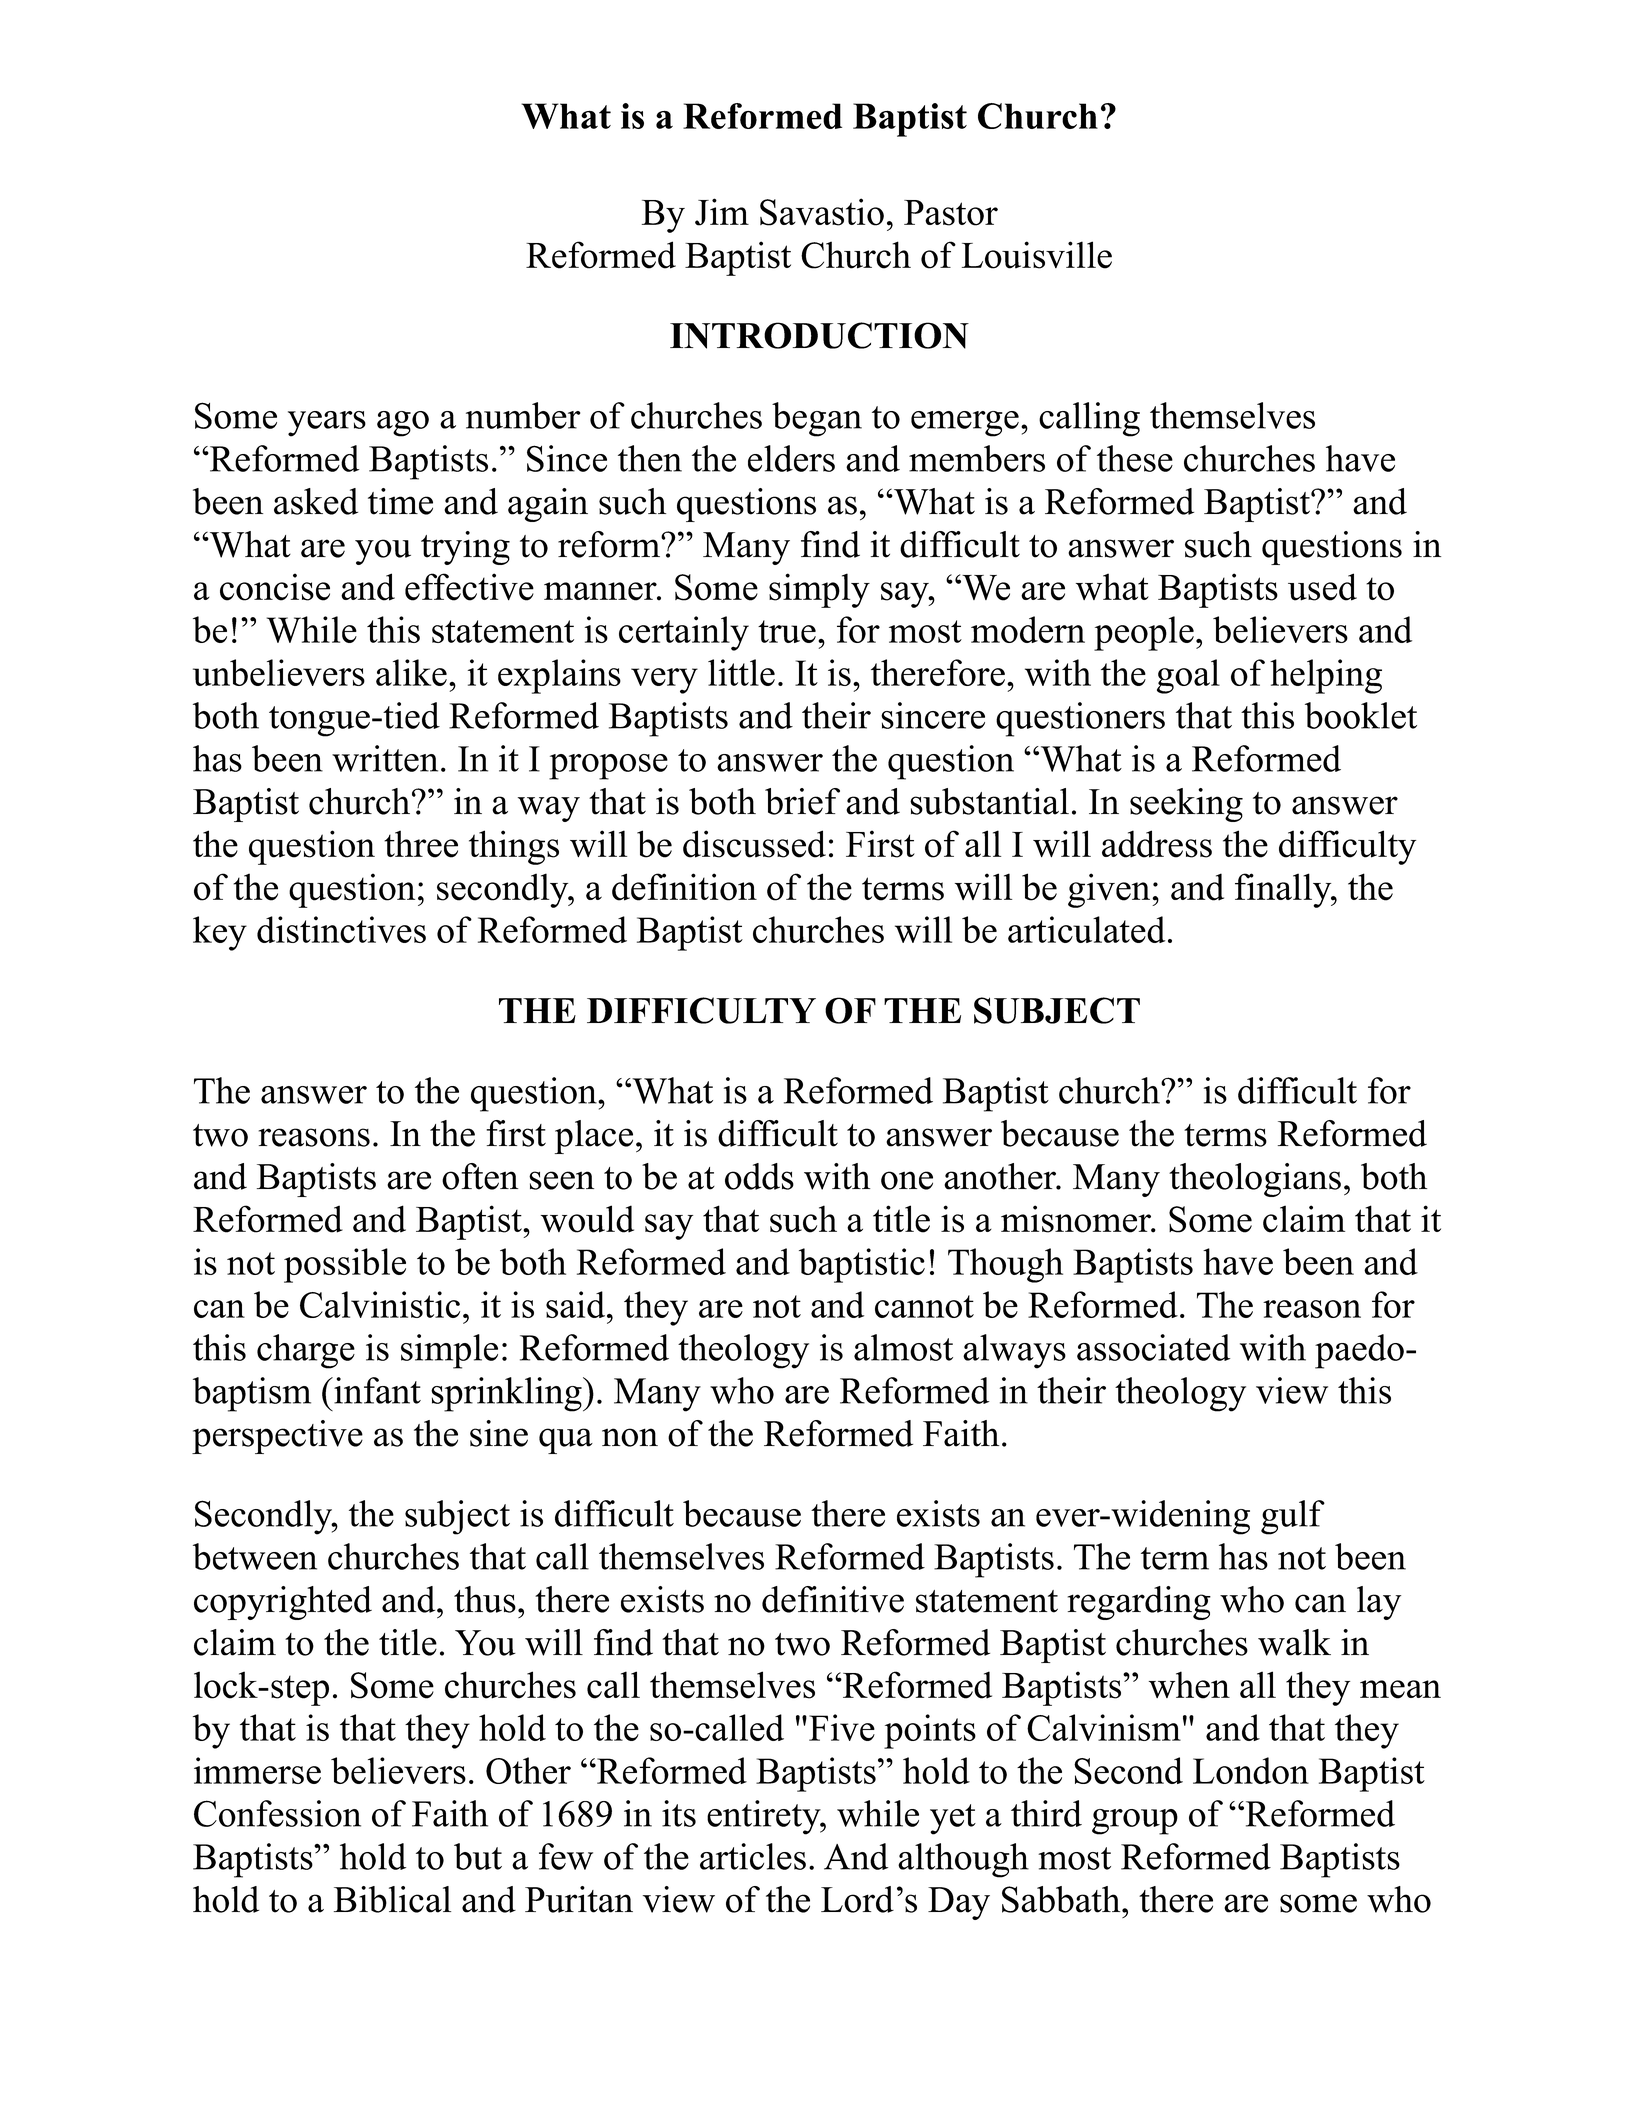  What do you see at coordinates (392, 1899) in the document?
I see `Biblical` at bounding box center [392, 1899].
